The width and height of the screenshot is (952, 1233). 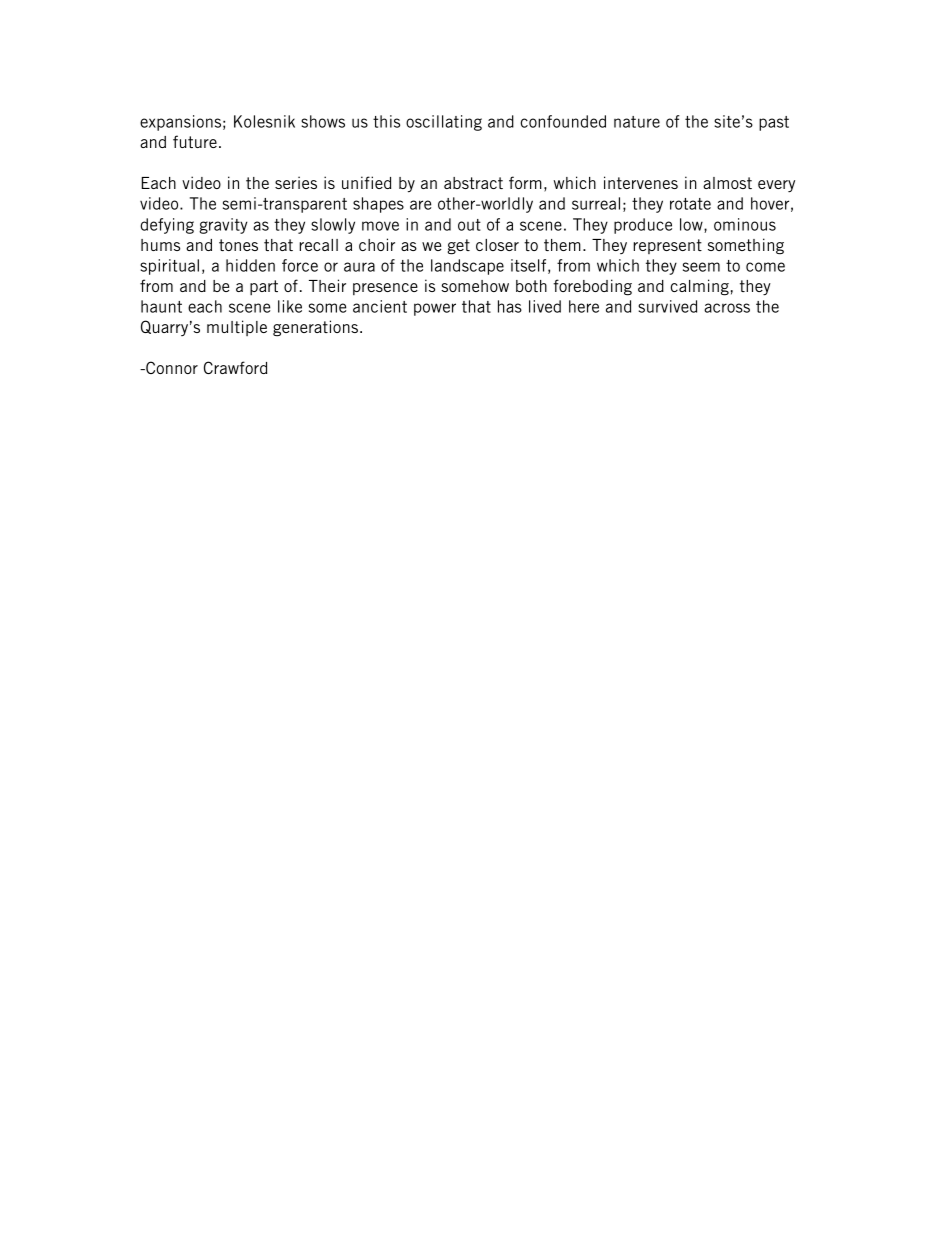 What do you see at coordinates (238, 245) in the screenshot?
I see `tones` at bounding box center [238, 245].
